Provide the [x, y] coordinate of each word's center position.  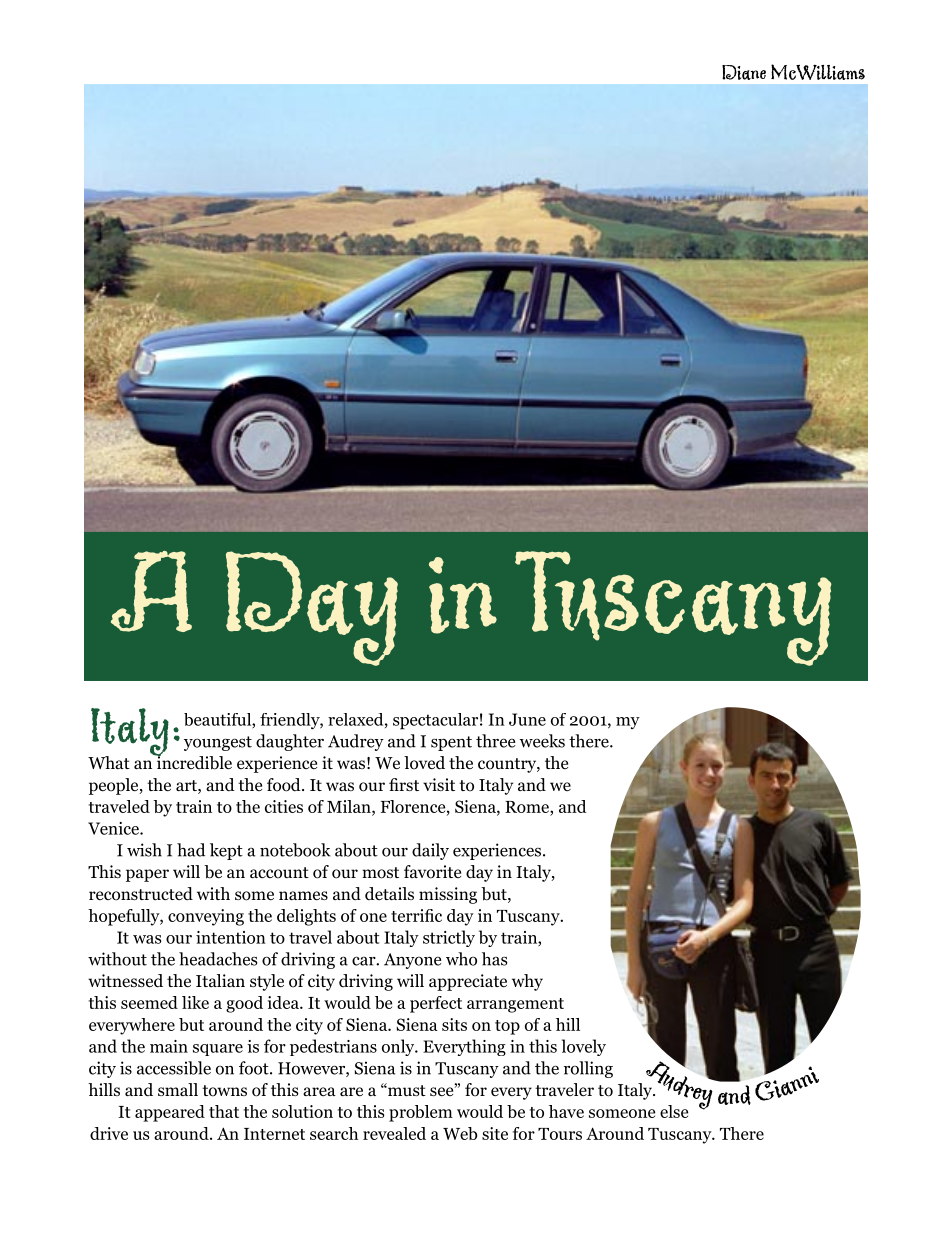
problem [421, 1113]
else [674, 1111]
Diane [744, 72]
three [495, 741]
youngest [218, 743]
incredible [193, 762]
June [527, 719]
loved [424, 763]
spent [451, 743]
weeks [542, 741]
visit [439, 784]
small [178, 1089]
